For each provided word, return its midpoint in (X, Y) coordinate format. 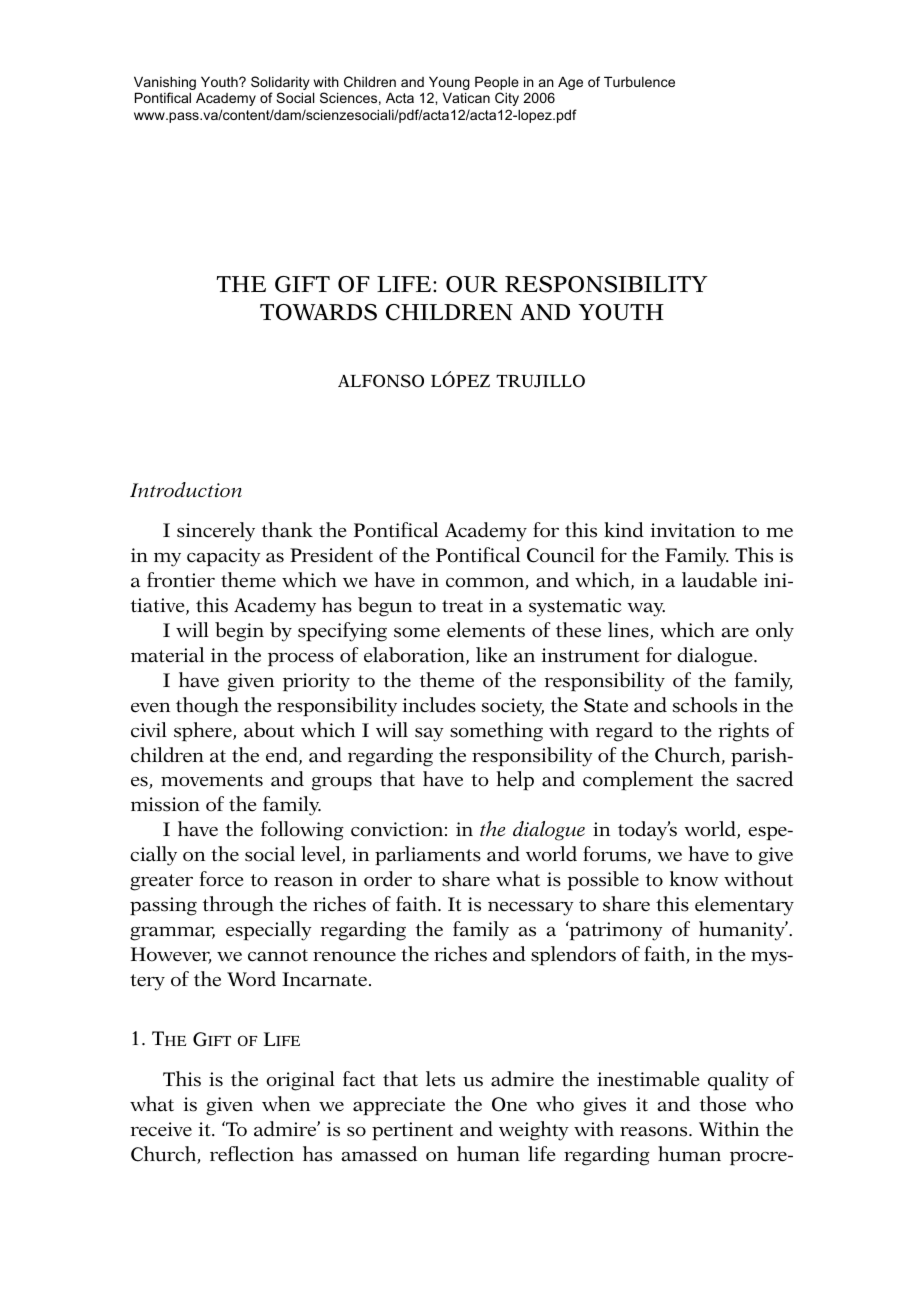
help (515, 781)
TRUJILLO (540, 381)
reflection (252, 1154)
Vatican (466, 97)
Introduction (186, 489)
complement (638, 781)
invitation (692, 530)
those (722, 1104)
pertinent (412, 1131)
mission (165, 804)
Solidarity (280, 84)
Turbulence (639, 81)
